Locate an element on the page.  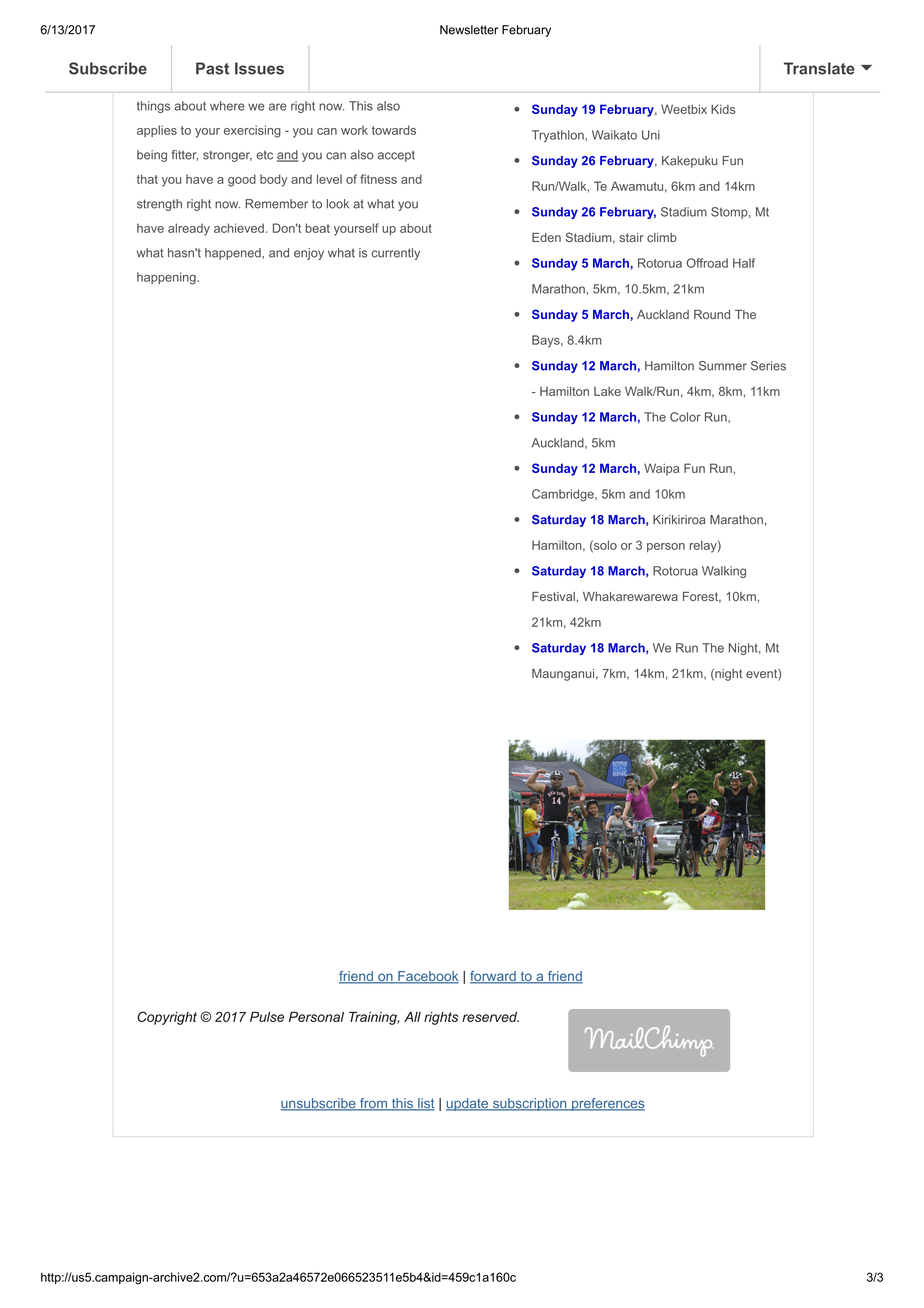
Forest is located at coordinates (702, 597).
